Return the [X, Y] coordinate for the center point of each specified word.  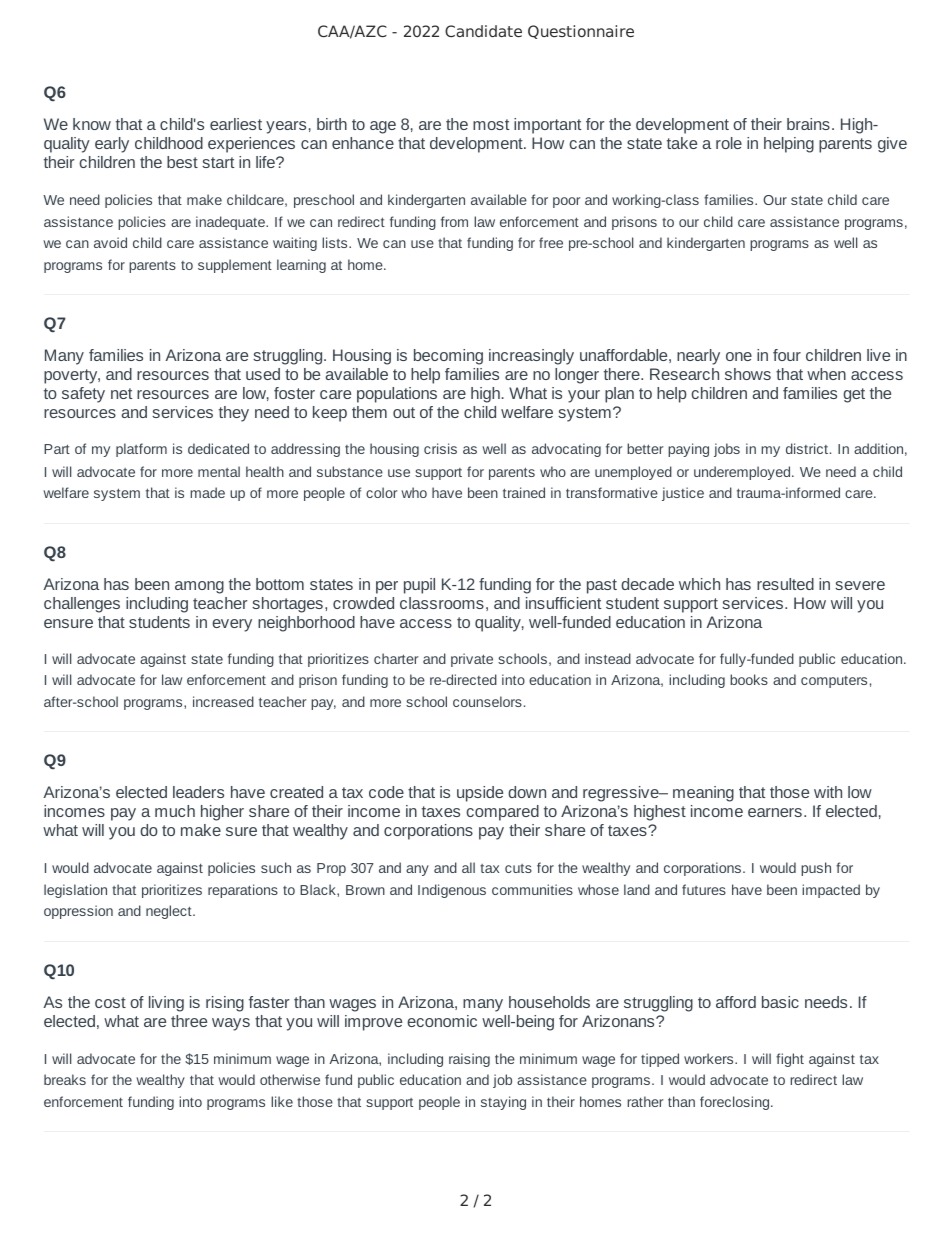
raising [469, 1060]
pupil [419, 586]
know [92, 124]
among [199, 587]
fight [790, 1060]
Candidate [483, 31]
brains [808, 124]
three [189, 1021]
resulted [785, 584]
